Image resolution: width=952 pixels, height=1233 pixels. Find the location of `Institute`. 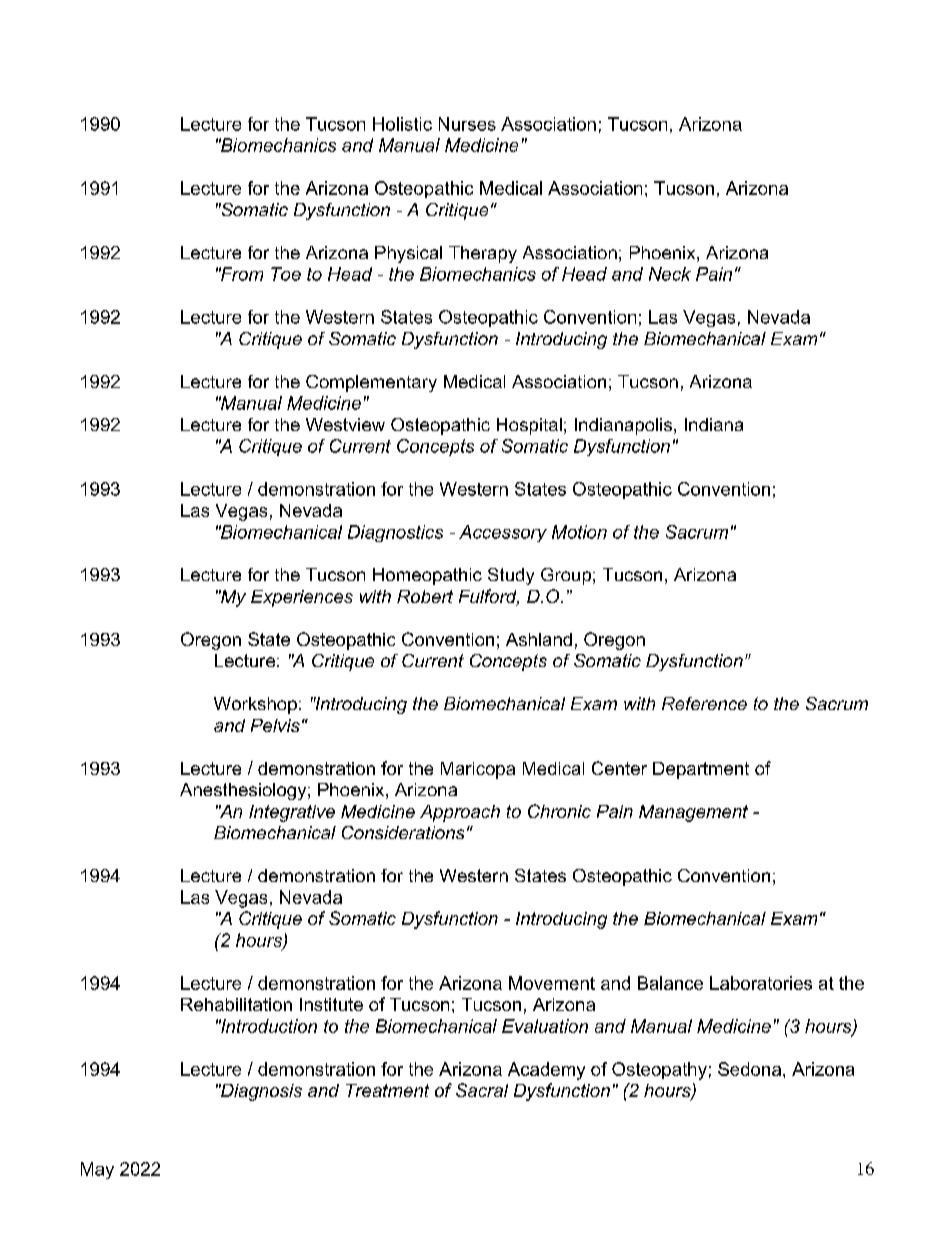

Institute is located at coordinates (331, 1004).
